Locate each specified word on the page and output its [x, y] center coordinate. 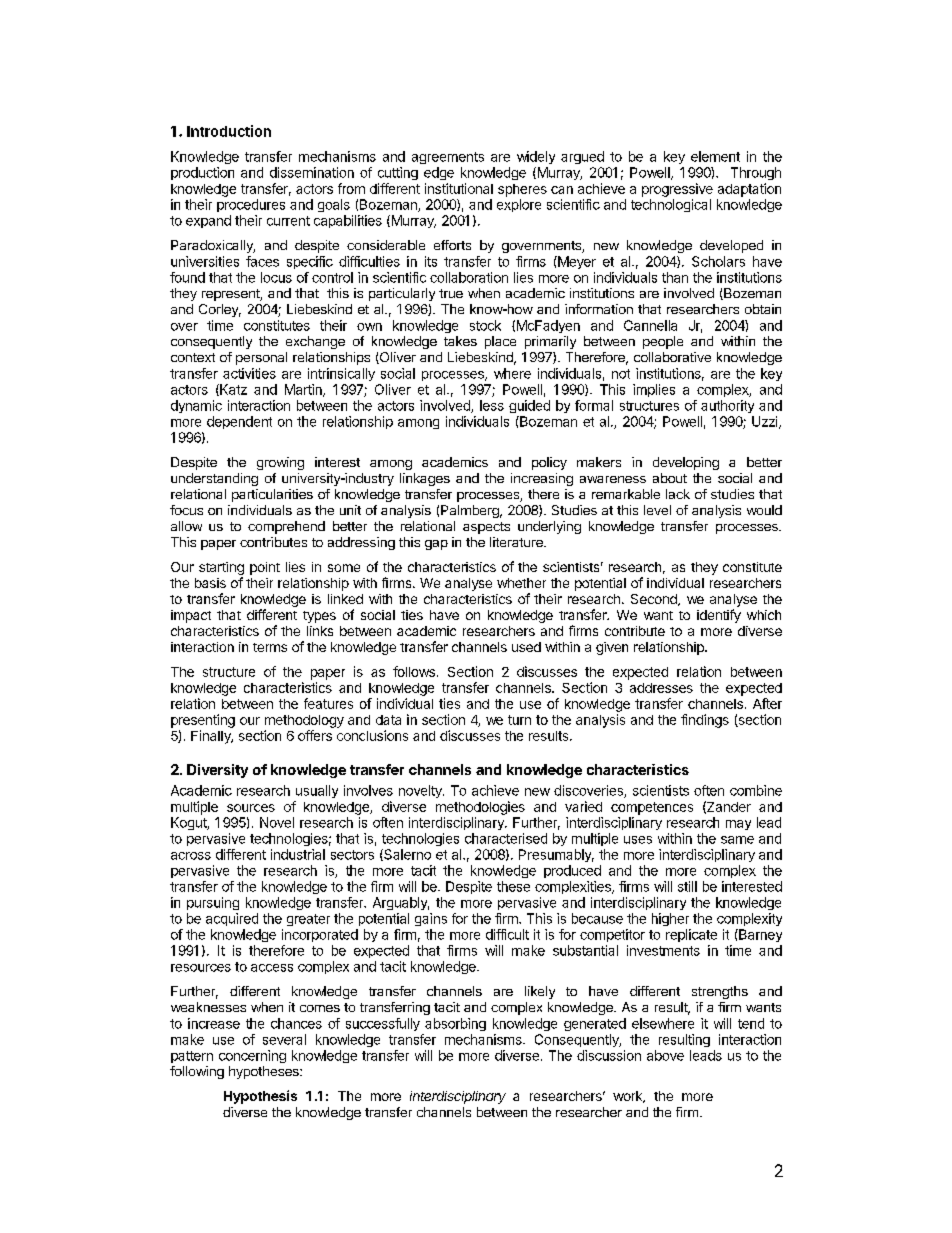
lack [678, 494]
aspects [486, 528]
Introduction [229, 131]
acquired [232, 919]
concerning [252, 1056]
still [687, 886]
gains [431, 919]
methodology [304, 721]
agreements [448, 158]
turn [519, 720]
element [715, 156]
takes [460, 341]
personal [261, 358]
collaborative [672, 357]
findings [705, 721]
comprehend [286, 527]
